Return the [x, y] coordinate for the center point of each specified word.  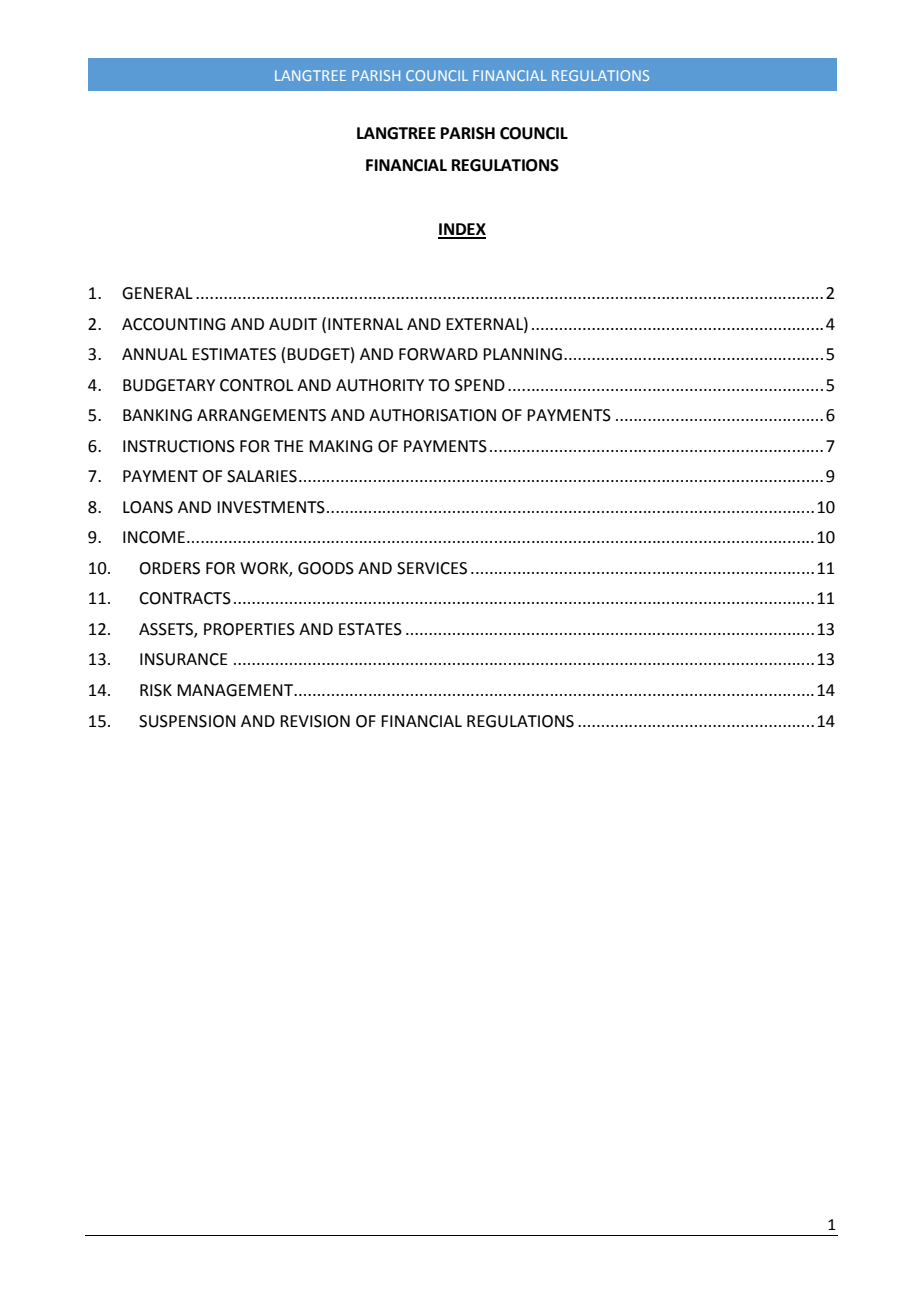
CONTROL [256, 385]
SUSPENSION [187, 721]
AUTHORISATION [432, 415]
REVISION [315, 721]
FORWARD [438, 354]
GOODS [326, 568]
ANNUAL [154, 354]
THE [289, 446]
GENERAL [157, 293]
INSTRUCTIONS [179, 446]
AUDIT [293, 324]
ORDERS [169, 568]
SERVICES [432, 568]
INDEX [462, 230]
